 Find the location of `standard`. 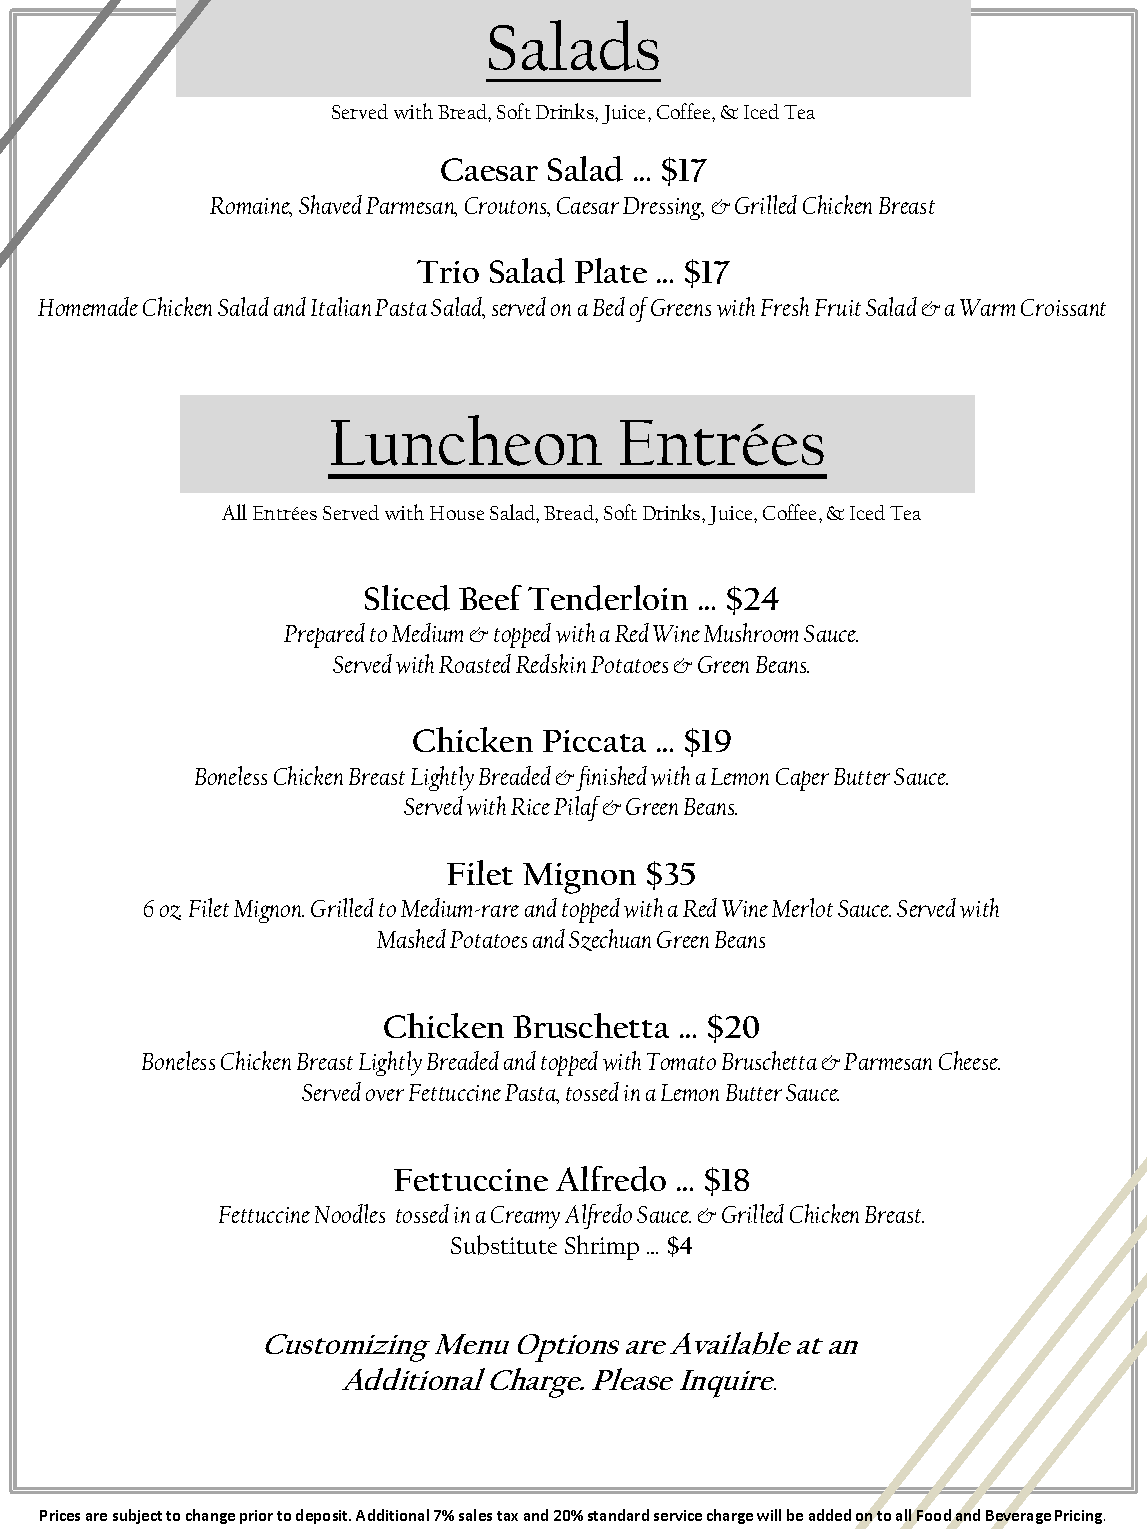

standard is located at coordinates (618, 1515).
